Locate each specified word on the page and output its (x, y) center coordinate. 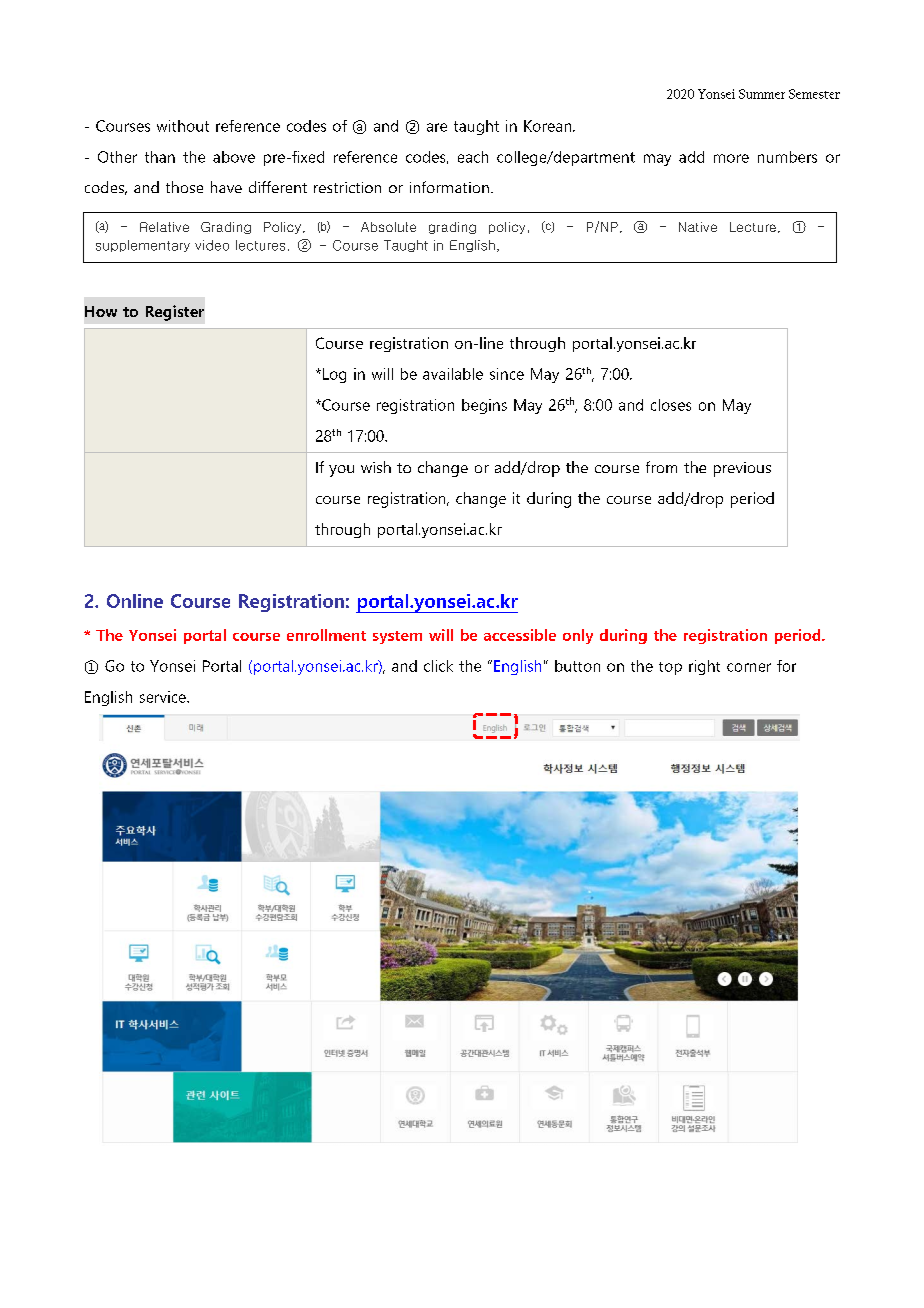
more (731, 158)
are (437, 127)
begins (484, 406)
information (449, 187)
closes (671, 405)
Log (333, 375)
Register (175, 313)
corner (749, 667)
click (438, 666)
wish (376, 467)
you (341, 471)
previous (742, 469)
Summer (762, 94)
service (164, 697)
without (183, 126)
